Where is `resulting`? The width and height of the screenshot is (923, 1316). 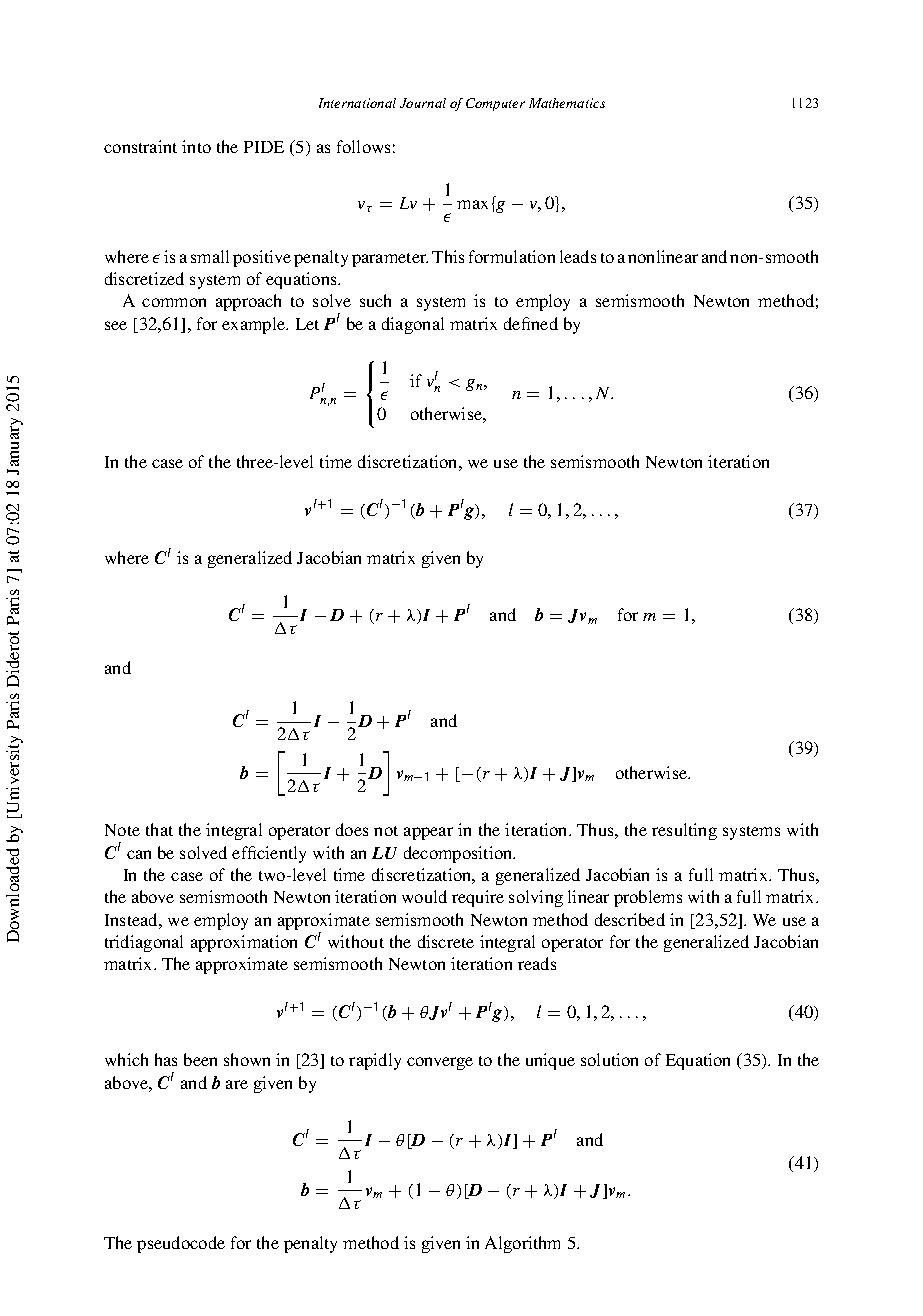
resulting is located at coordinates (684, 831).
